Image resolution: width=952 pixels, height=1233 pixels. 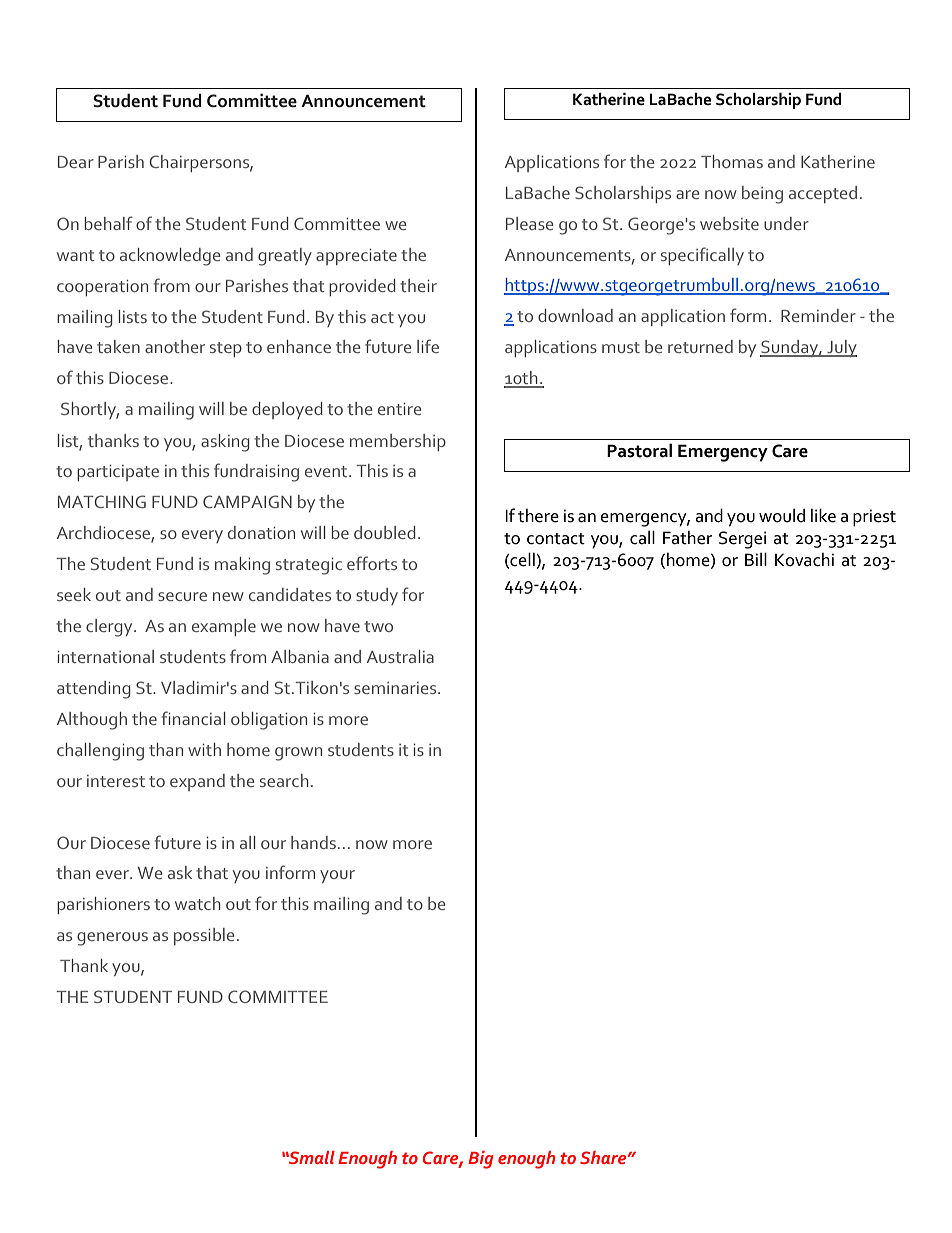 What do you see at coordinates (400, 656) in the page?
I see `Australia` at bounding box center [400, 656].
